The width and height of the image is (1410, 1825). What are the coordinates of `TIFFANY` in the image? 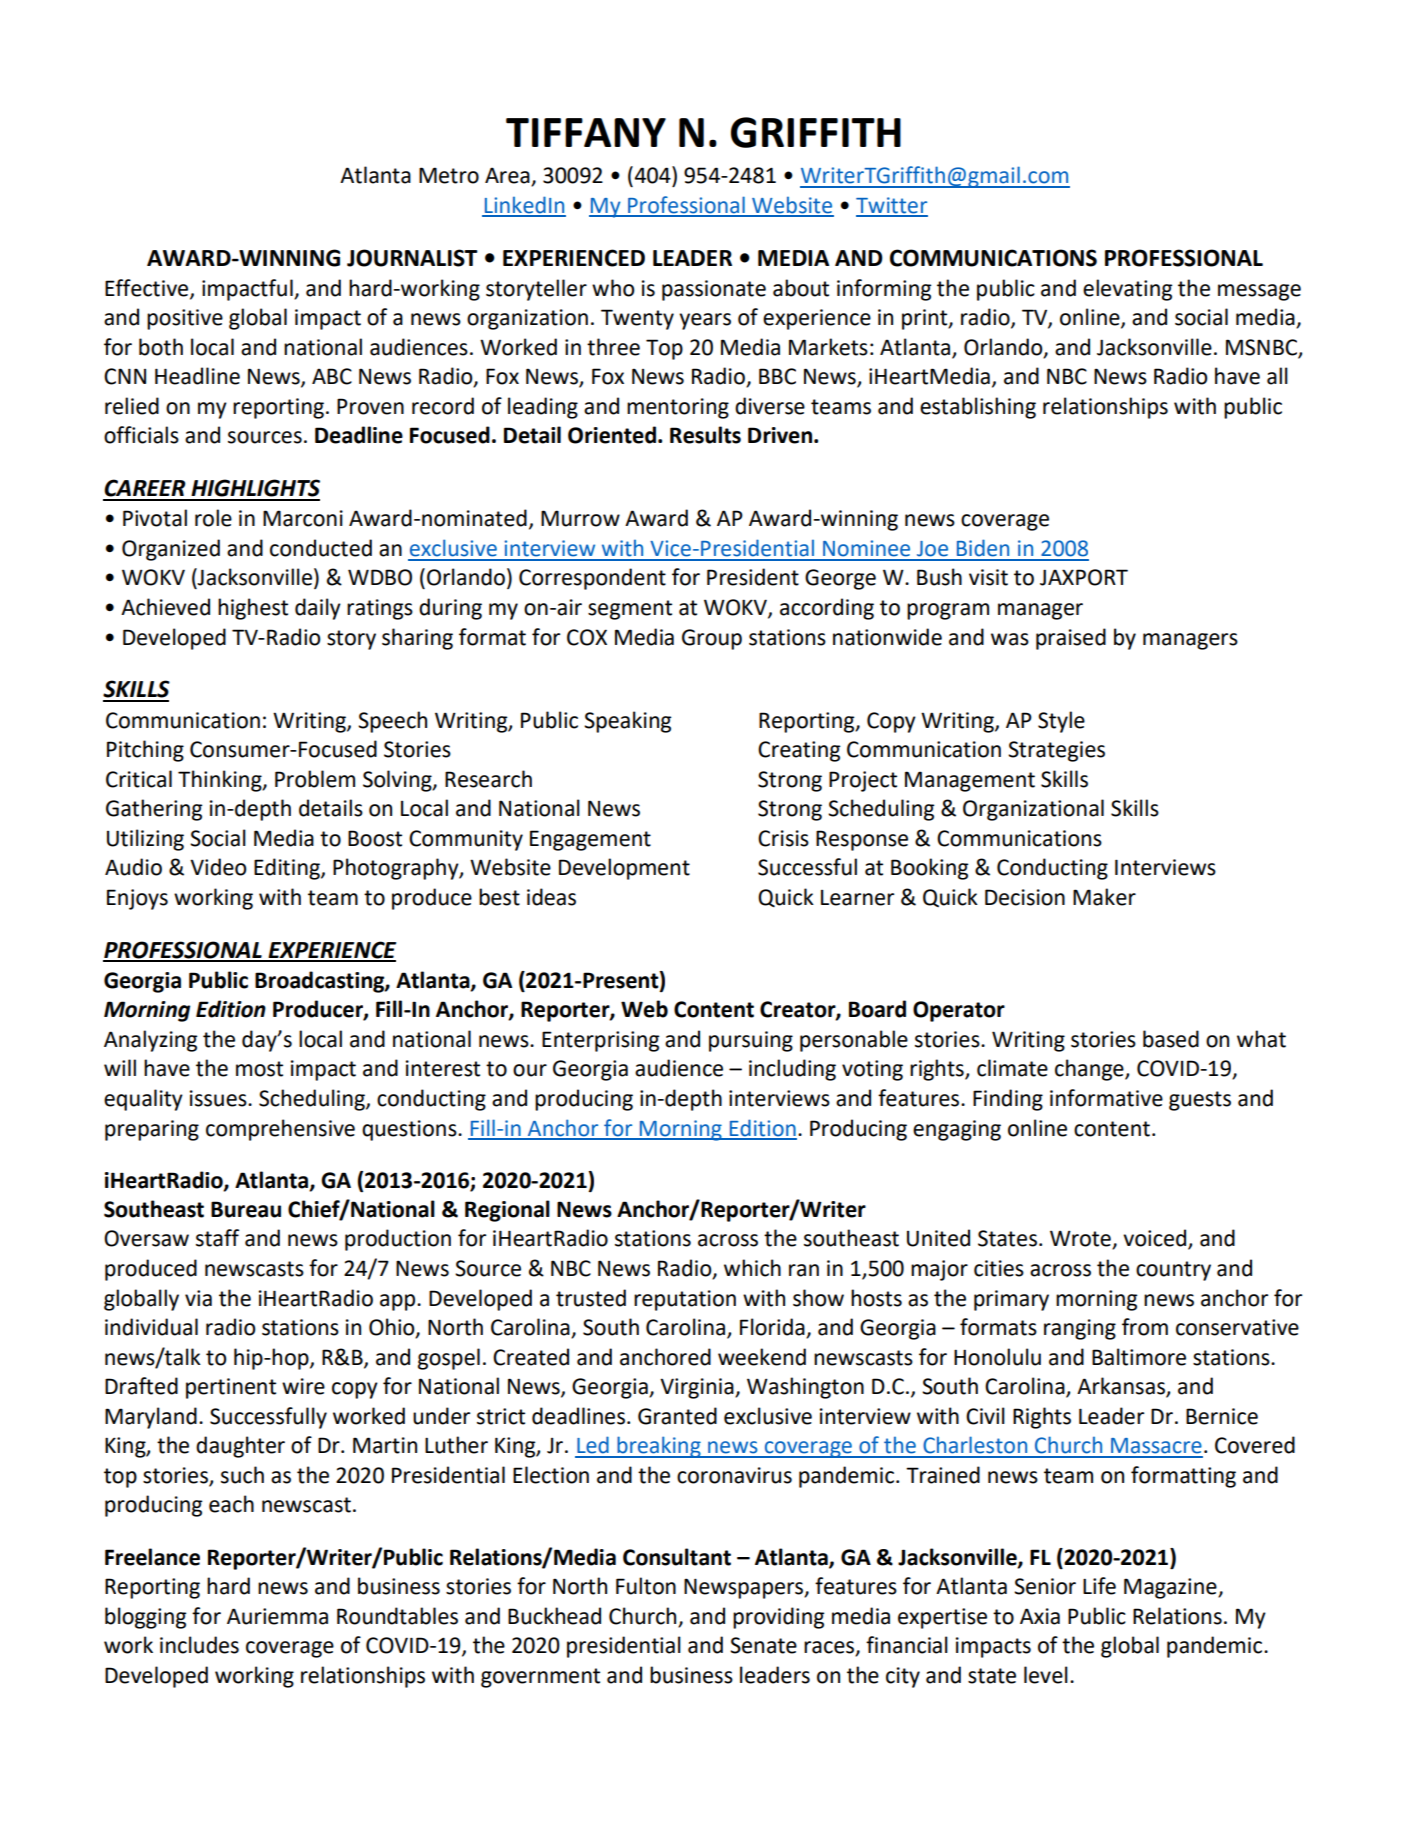 It's located at (586, 132).
